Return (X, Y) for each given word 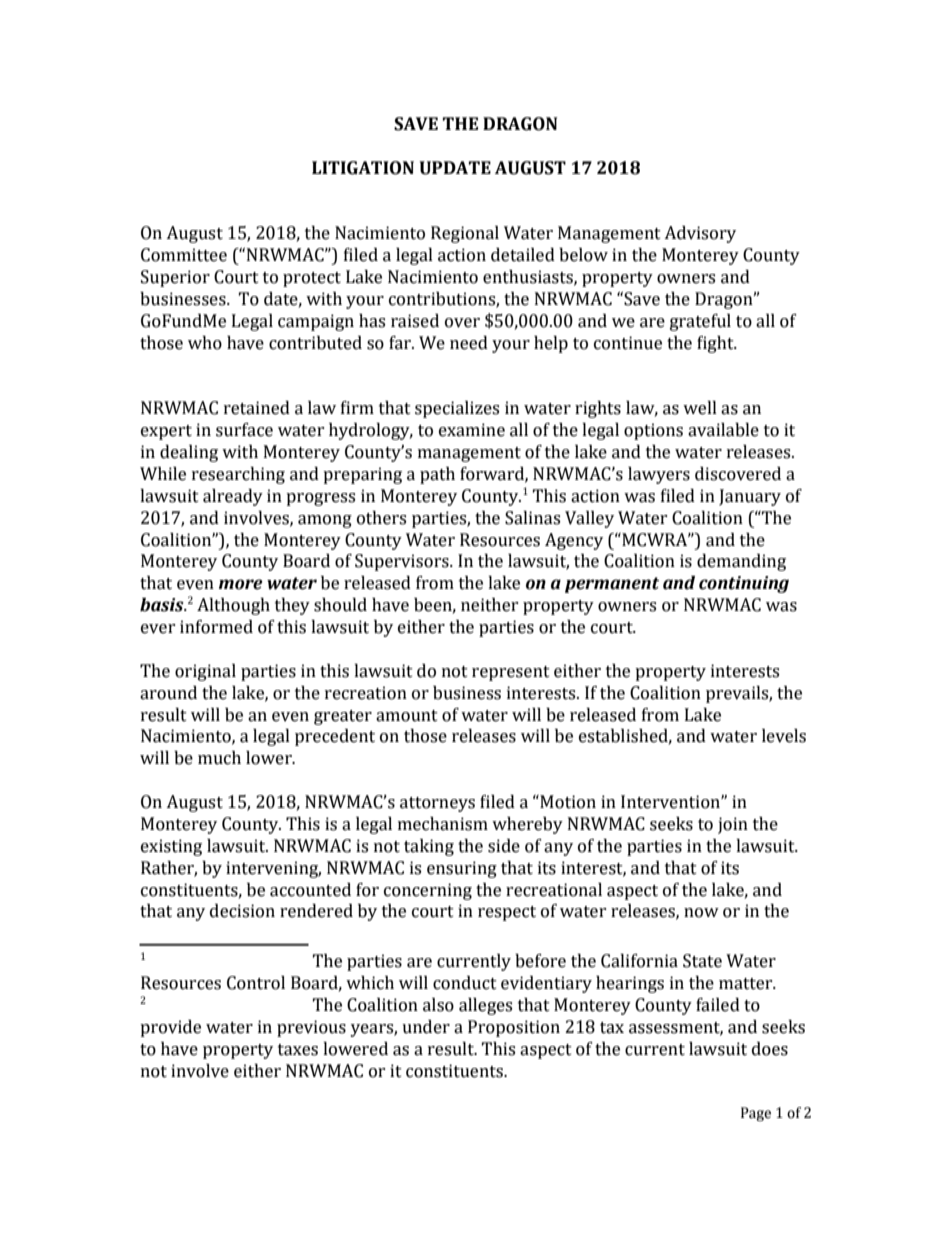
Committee (184, 255)
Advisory (700, 234)
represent (511, 673)
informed (216, 627)
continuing (744, 584)
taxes (298, 1050)
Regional (465, 234)
